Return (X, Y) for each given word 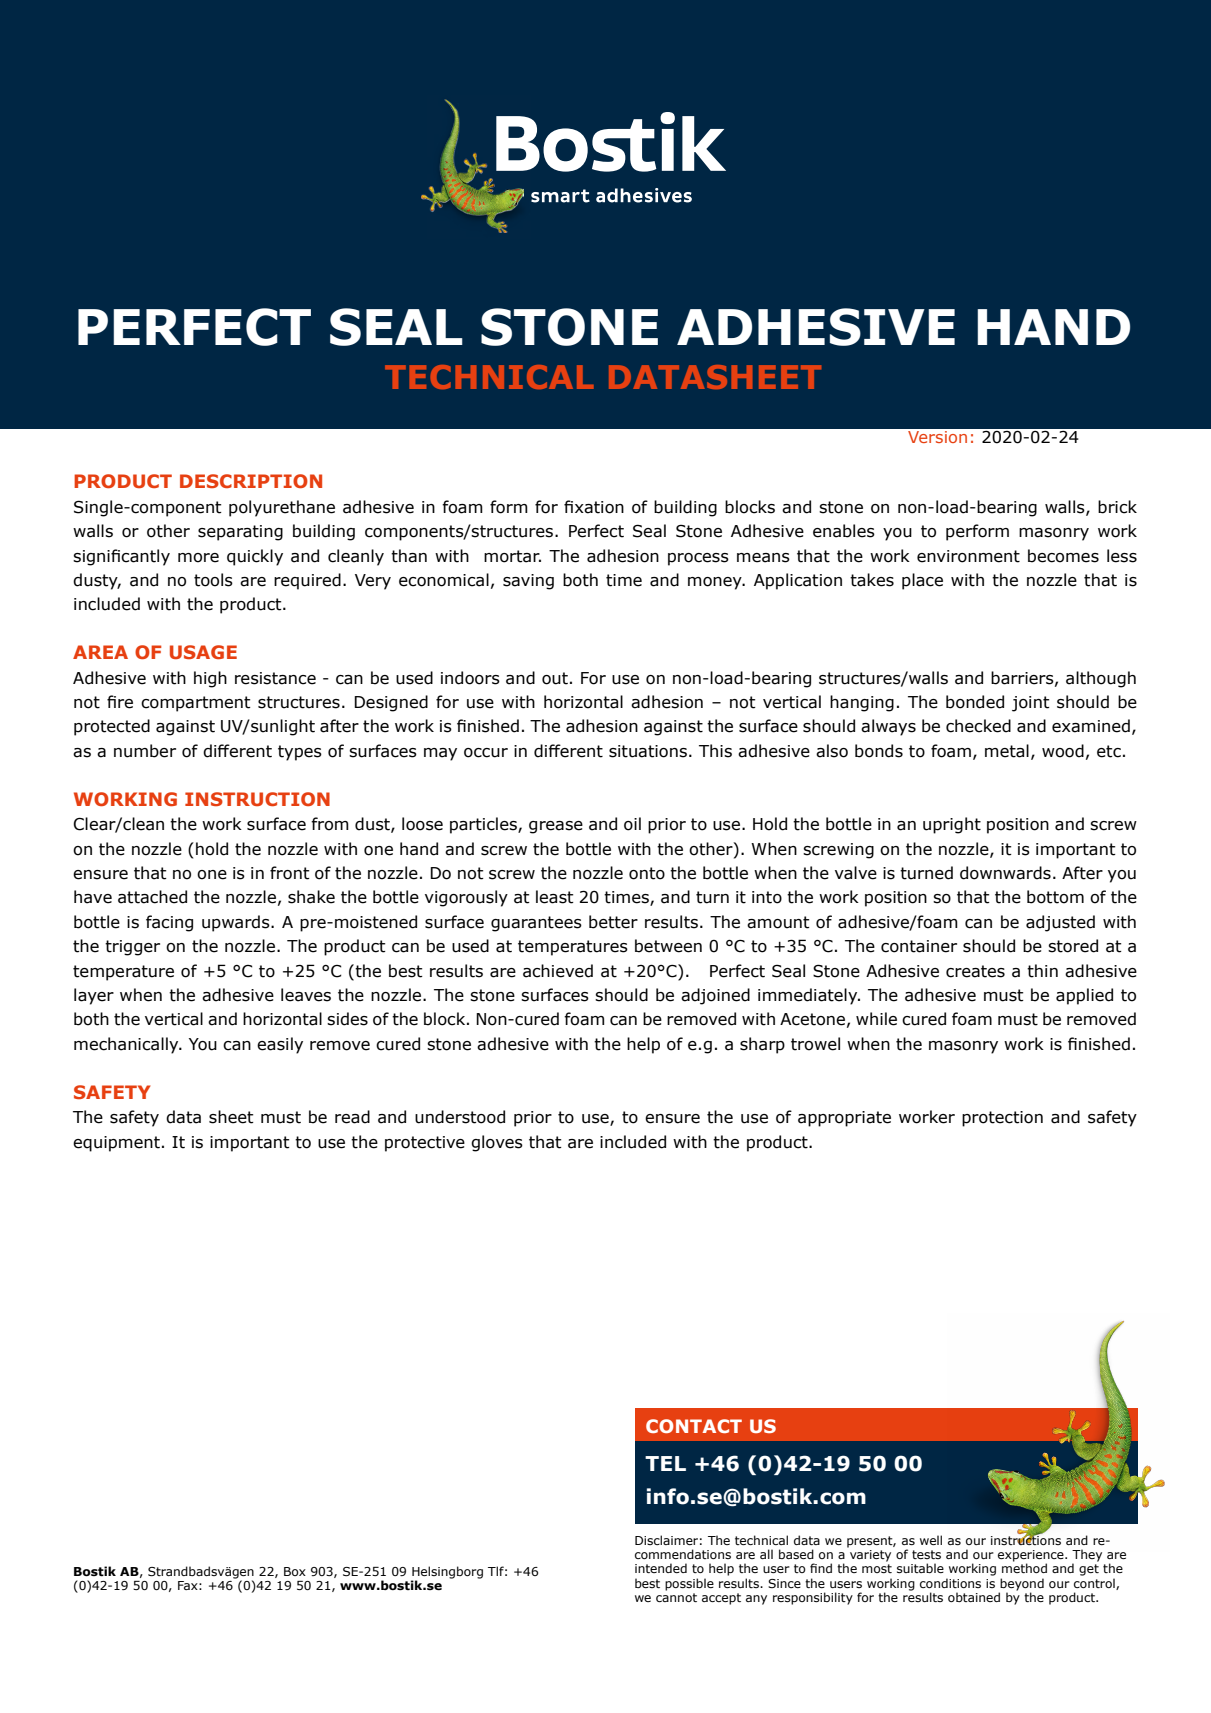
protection (1002, 1119)
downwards (1005, 873)
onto (647, 873)
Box (295, 1571)
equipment (116, 1144)
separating (240, 533)
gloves (497, 1143)
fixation (594, 507)
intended (661, 1568)
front (290, 873)
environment (968, 556)
